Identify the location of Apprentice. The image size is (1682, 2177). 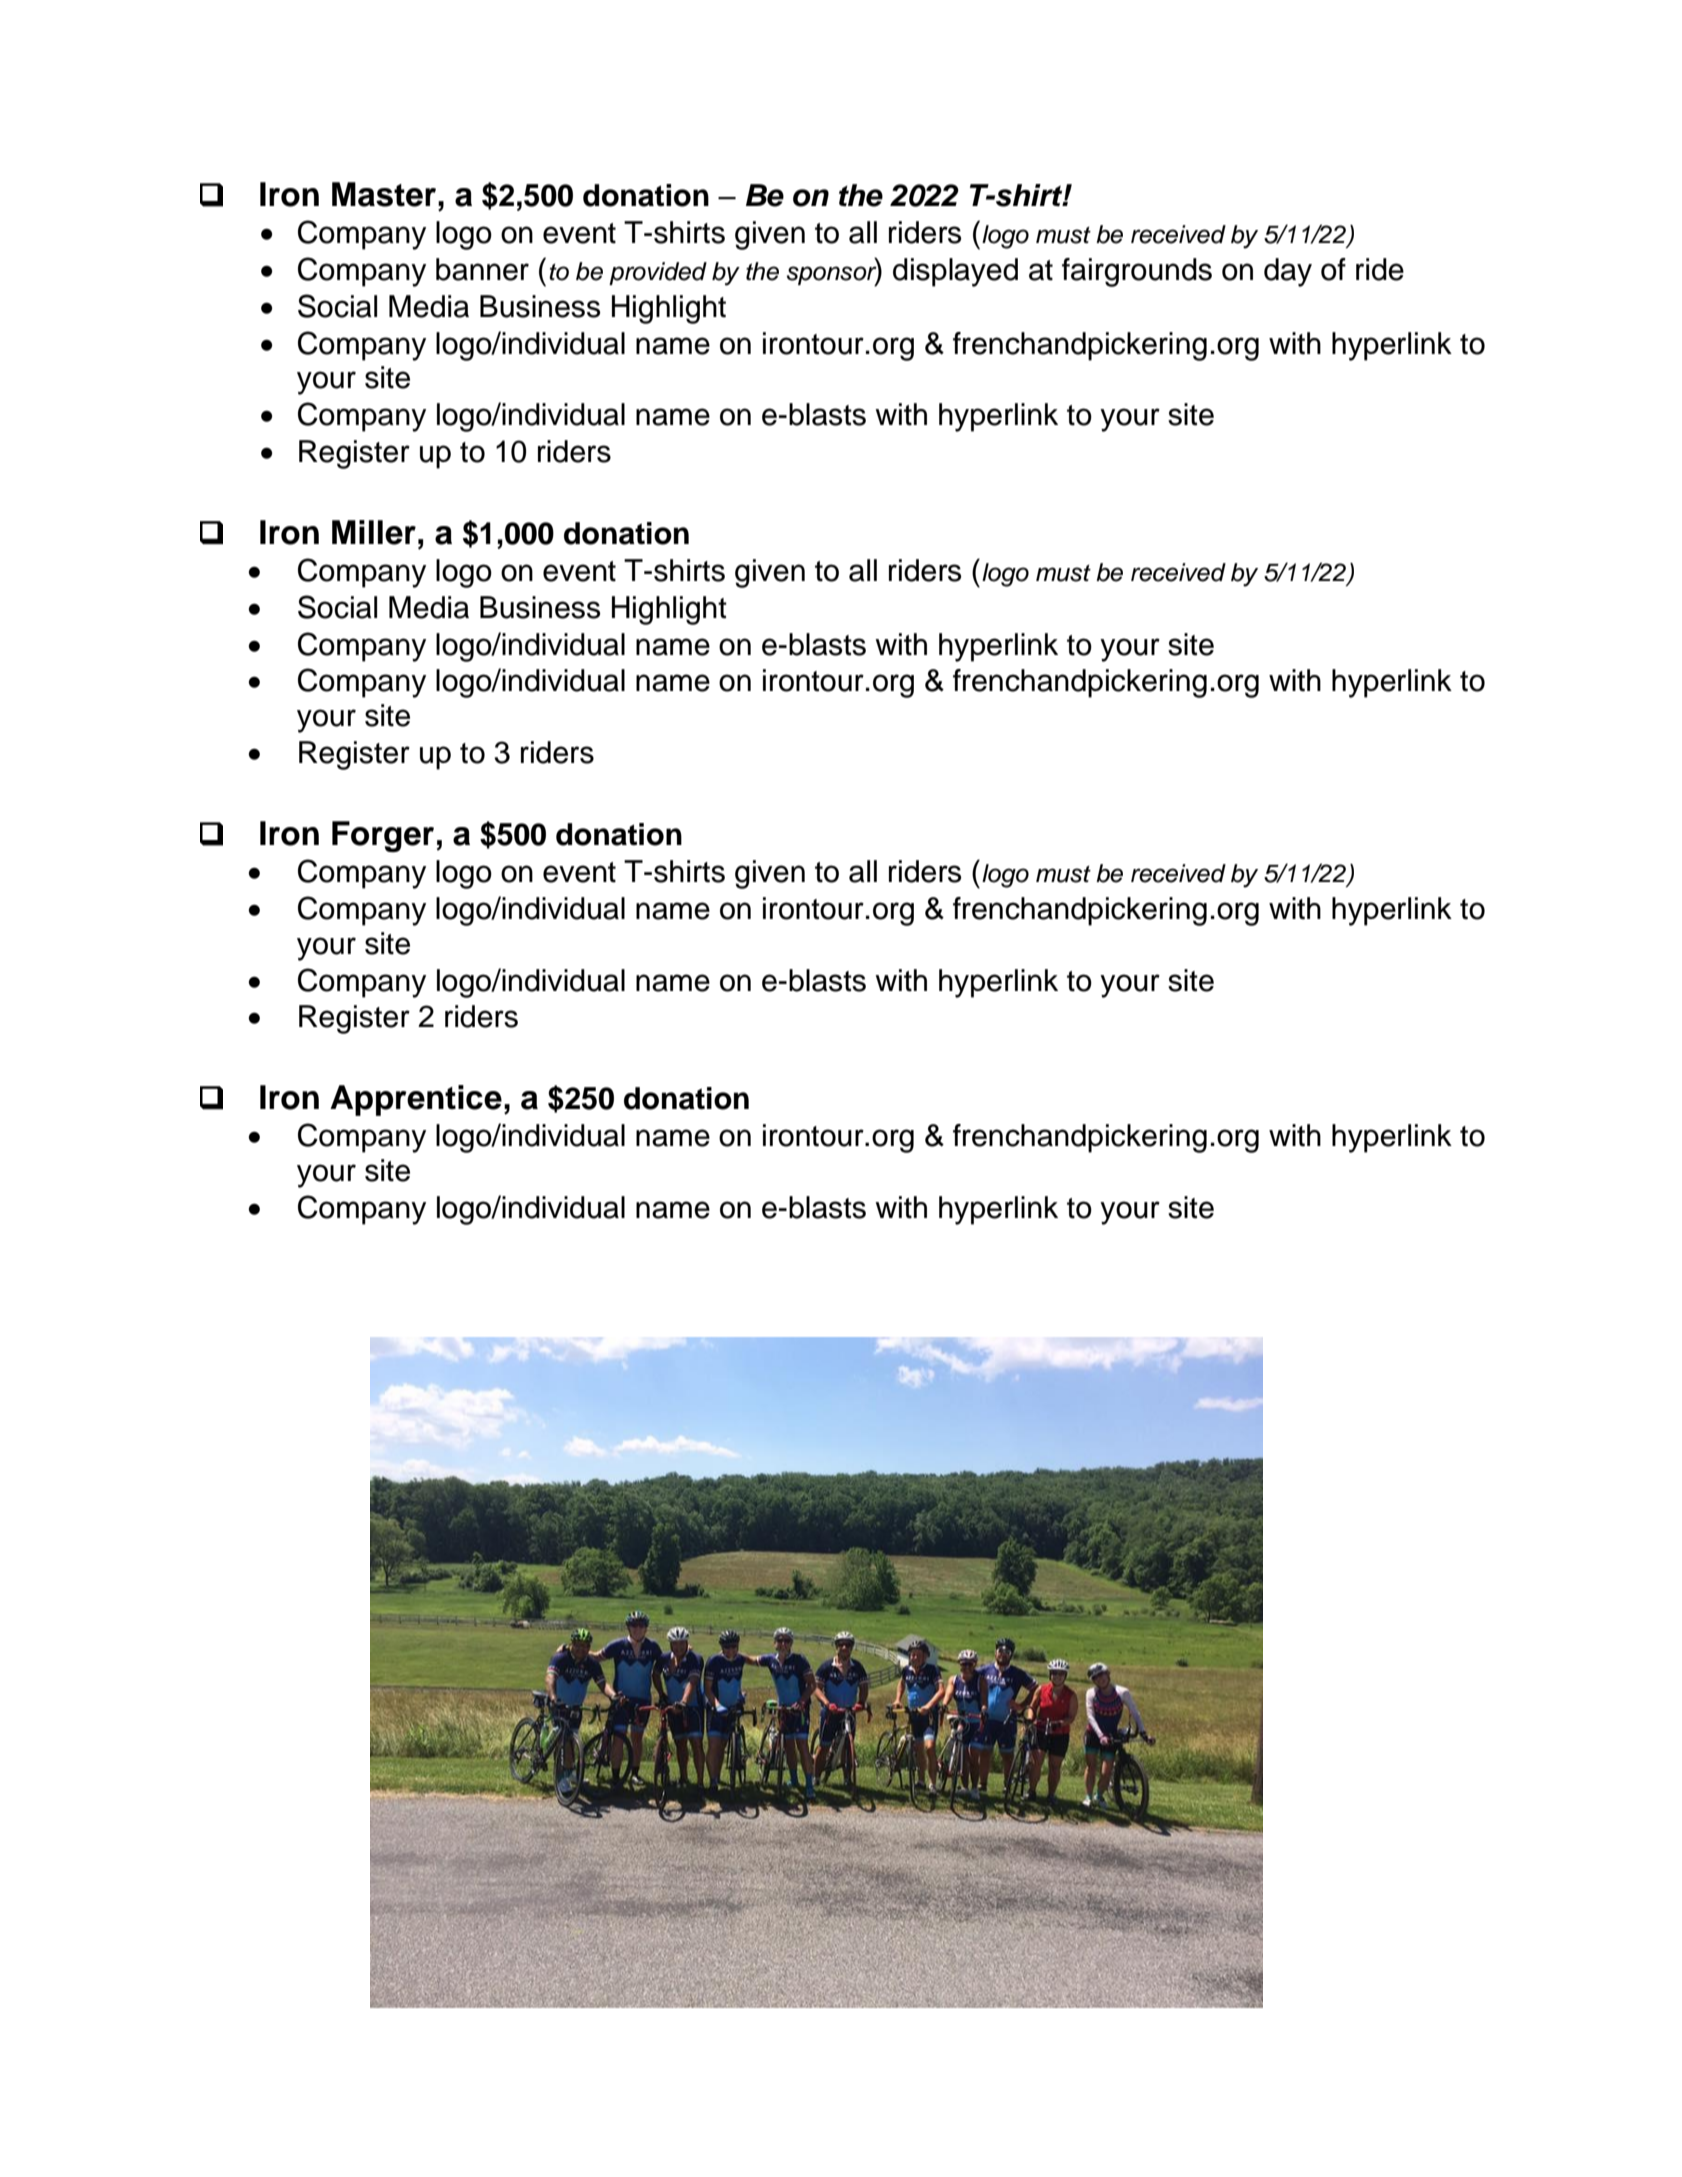
(416, 1100).
